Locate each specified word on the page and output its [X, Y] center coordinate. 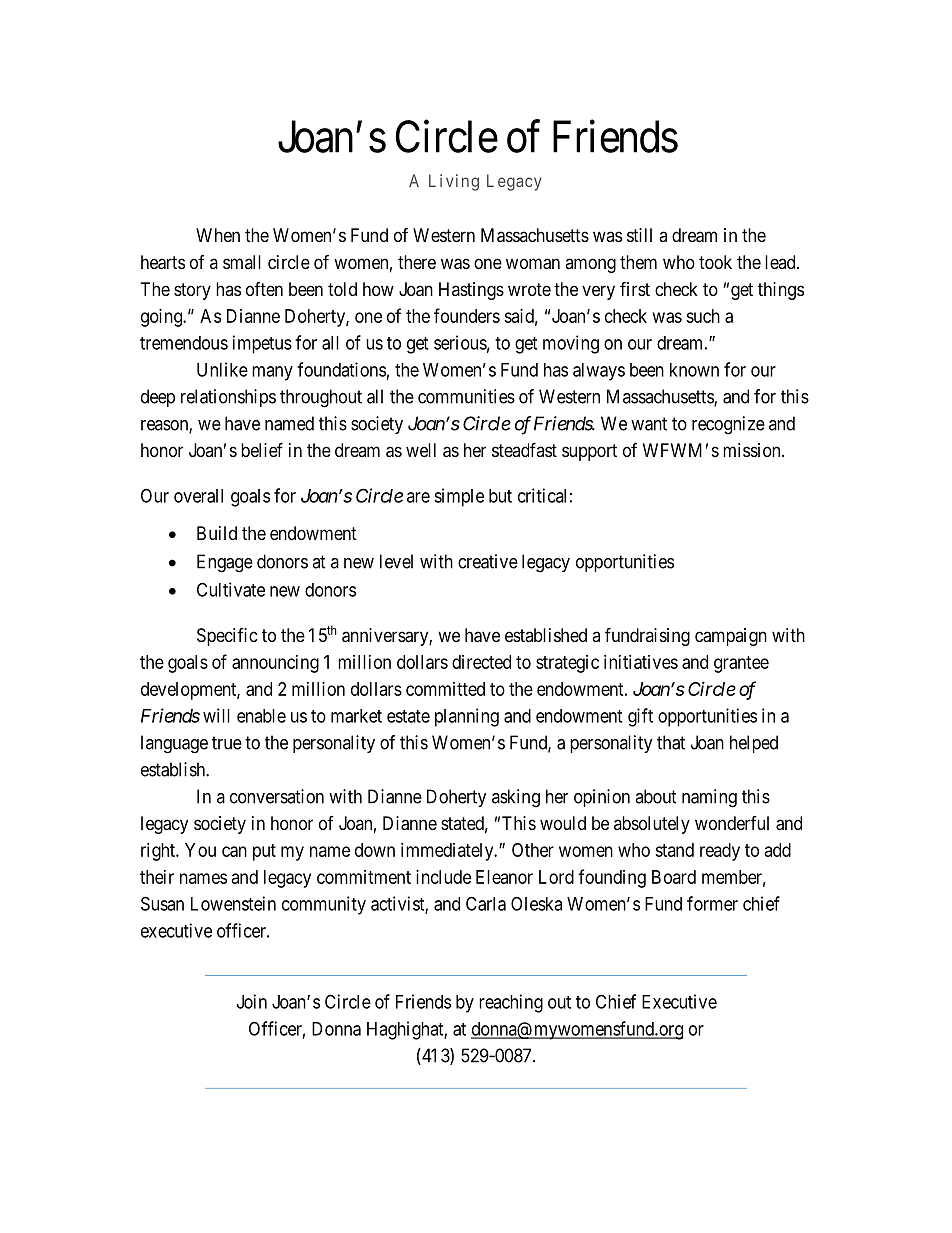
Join [252, 1001]
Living [454, 182]
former [712, 903]
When [218, 235]
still [639, 235]
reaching [511, 1003]
